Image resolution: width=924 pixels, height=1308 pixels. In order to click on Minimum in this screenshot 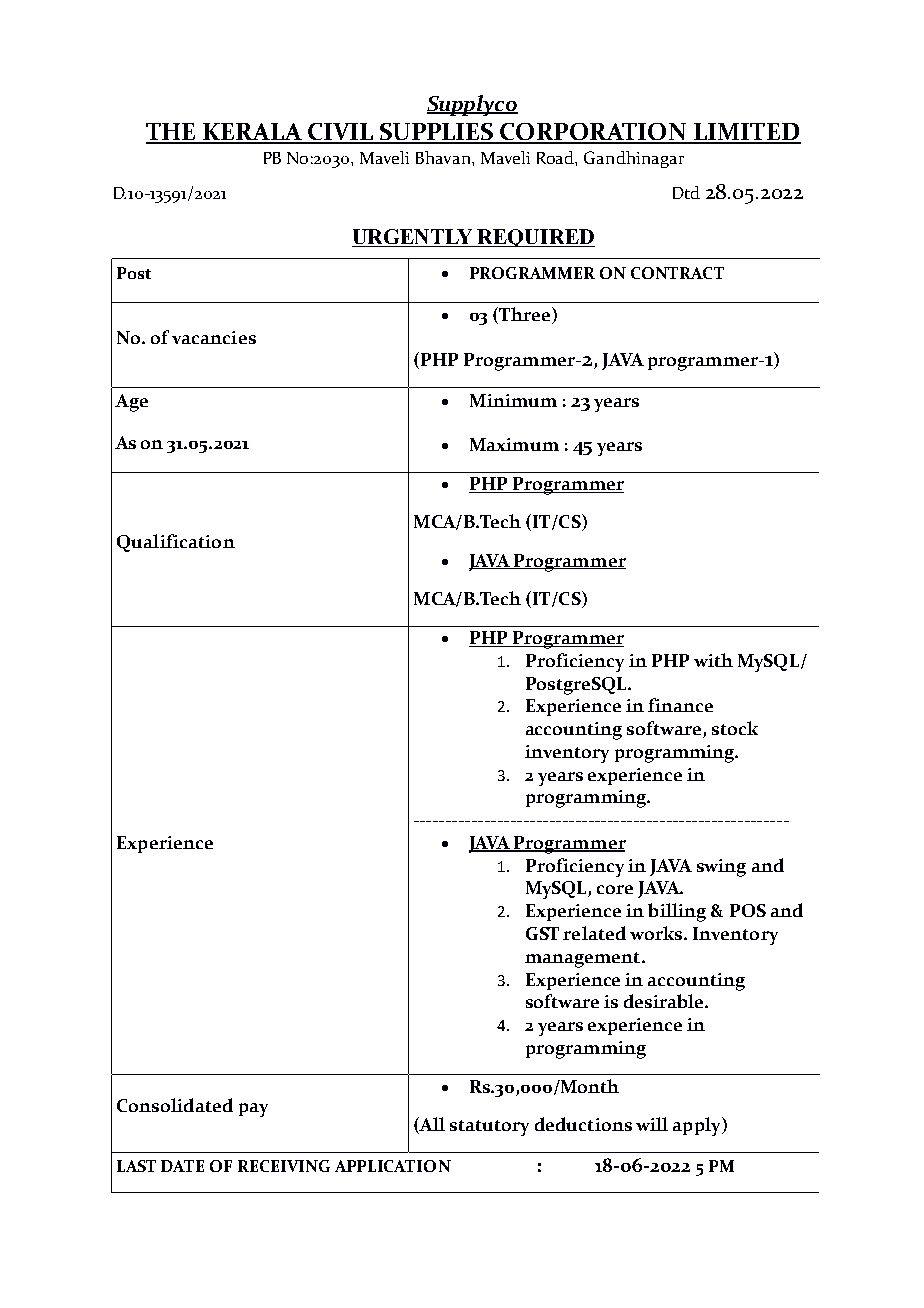, I will do `click(513, 400)`.
